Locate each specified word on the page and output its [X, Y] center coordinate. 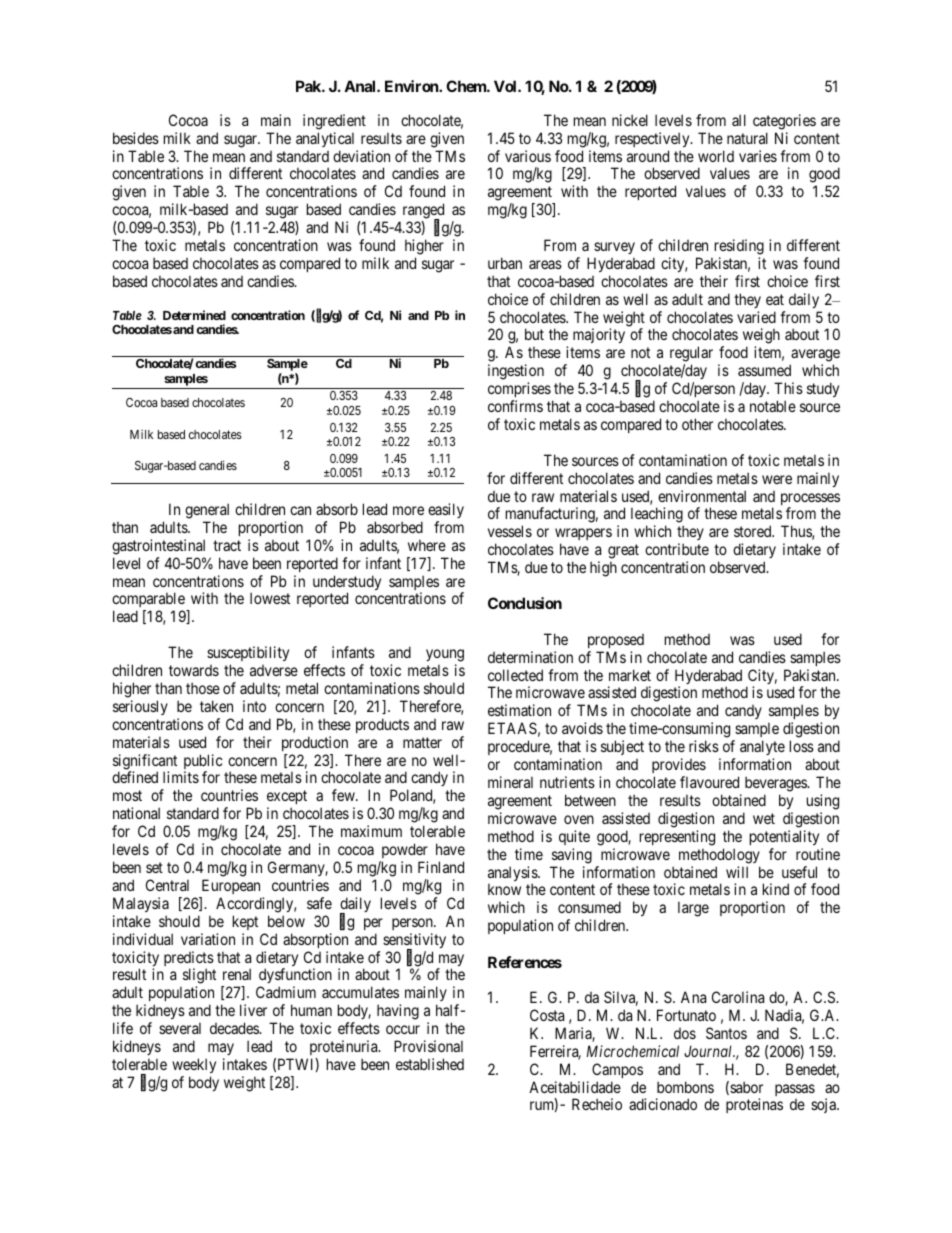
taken [216, 706]
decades [235, 1028]
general [207, 511]
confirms [515, 406]
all [739, 120]
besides [136, 138]
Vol [506, 86]
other [697, 424]
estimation [519, 710]
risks [704, 746]
